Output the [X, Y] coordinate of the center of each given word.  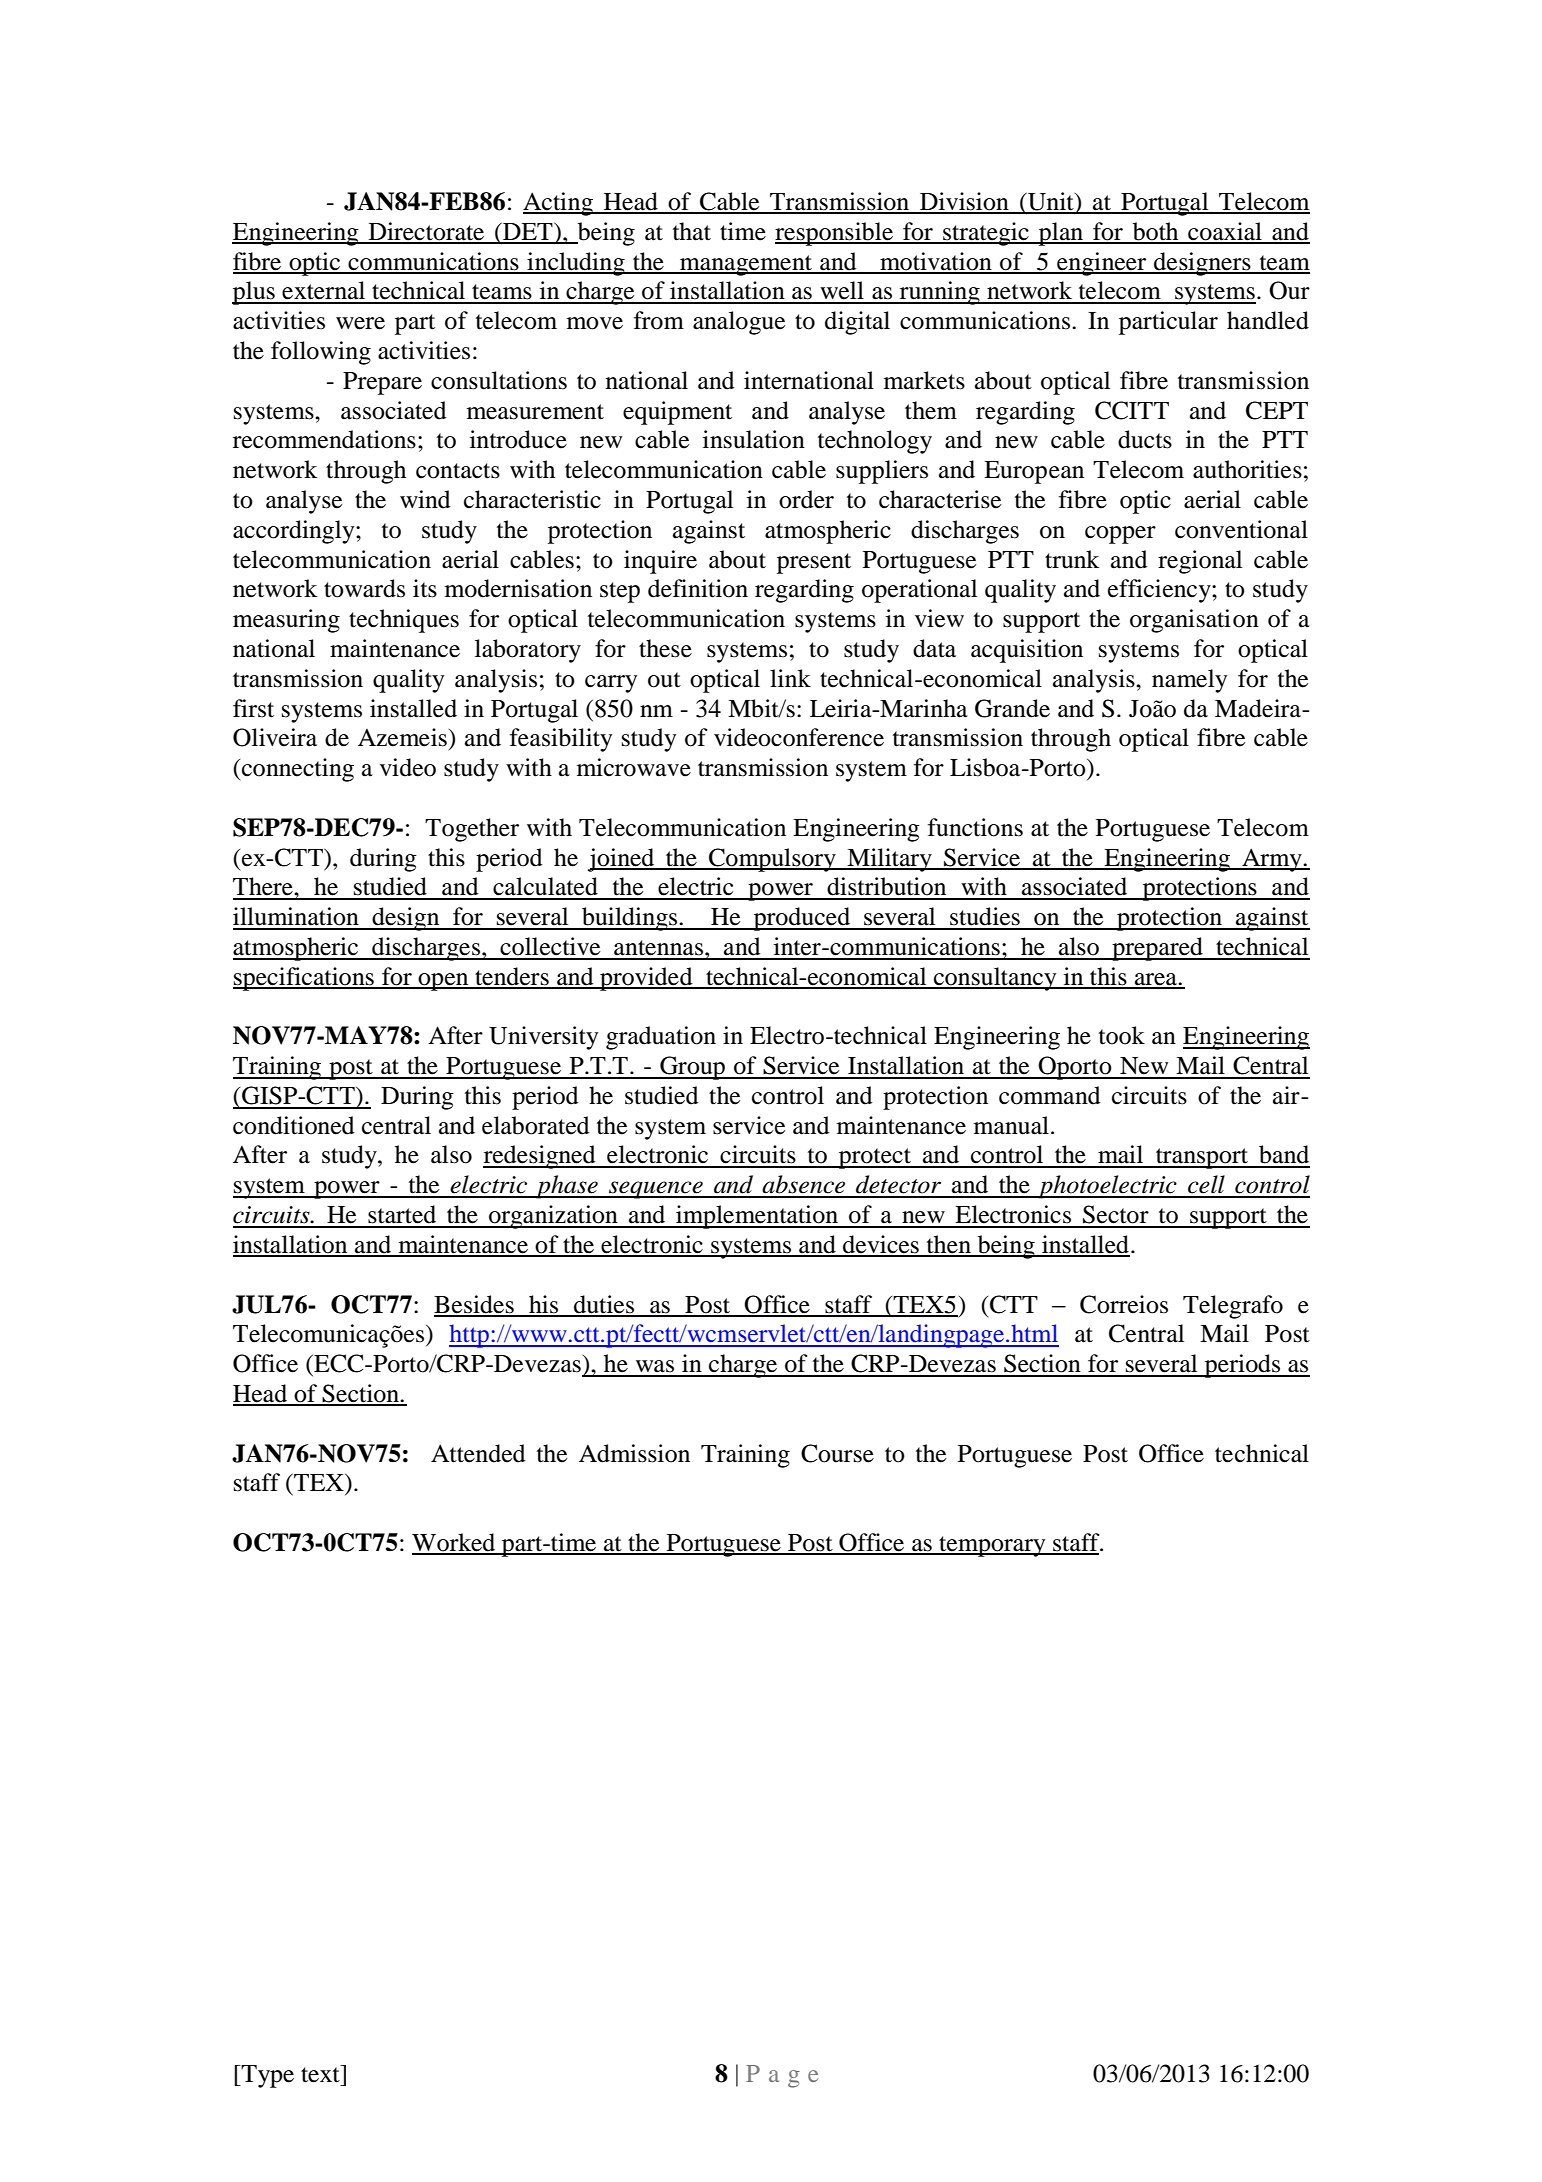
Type [267, 2076]
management [746, 265]
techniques [404, 621]
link [790, 678]
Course [837, 1453]
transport [1202, 1158]
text [321, 2074]
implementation [757, 1217]
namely [1189, 681]
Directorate [426, 232]
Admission [634, 1453]
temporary [992, 1546]
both [1155, 232]
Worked [455, 1543]
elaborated [536, 1125]
